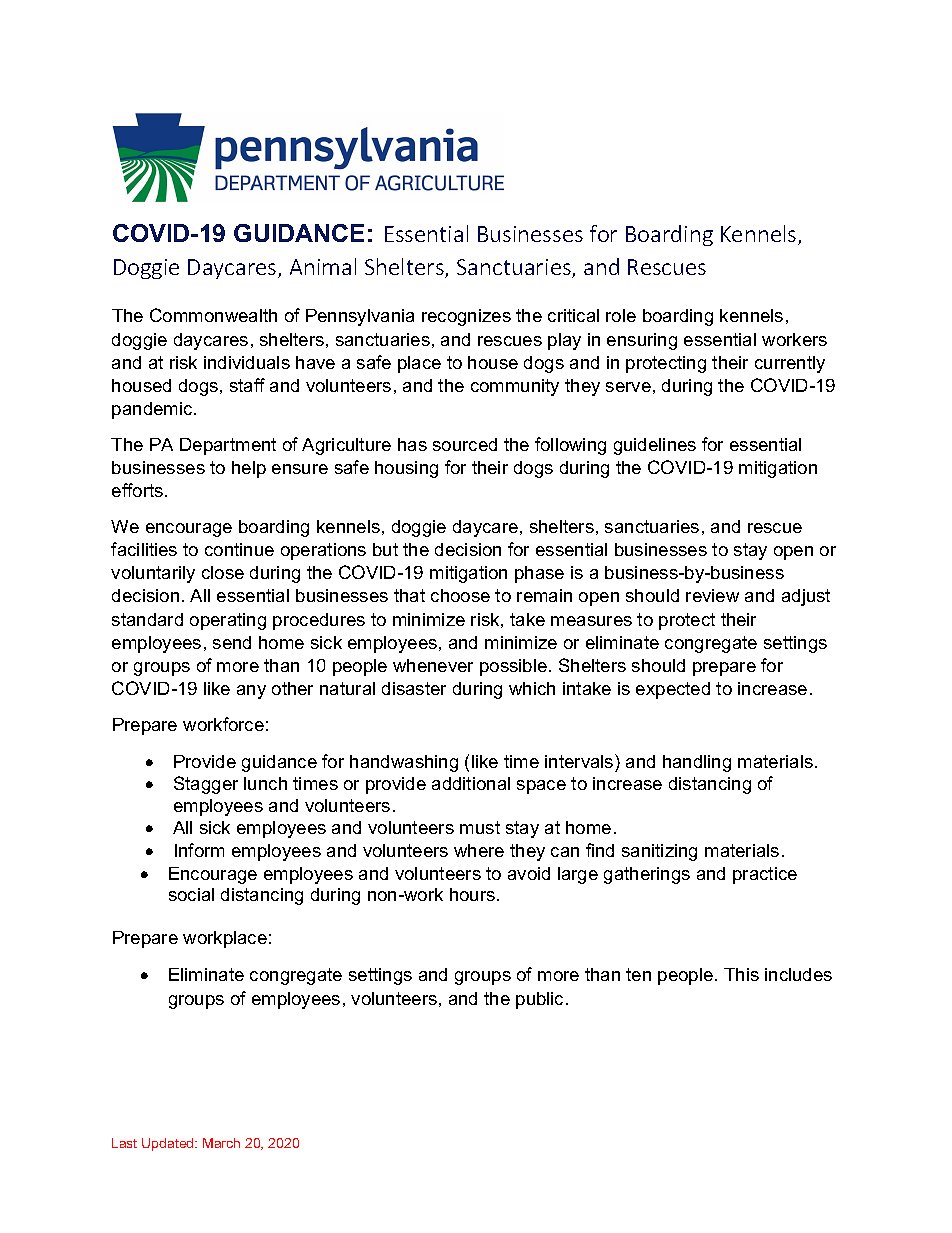 The image size is (952, 1233). What do you see at coordinates (621, 315) in the screenshot?
I see `role` at bounding box center [621, 315].
